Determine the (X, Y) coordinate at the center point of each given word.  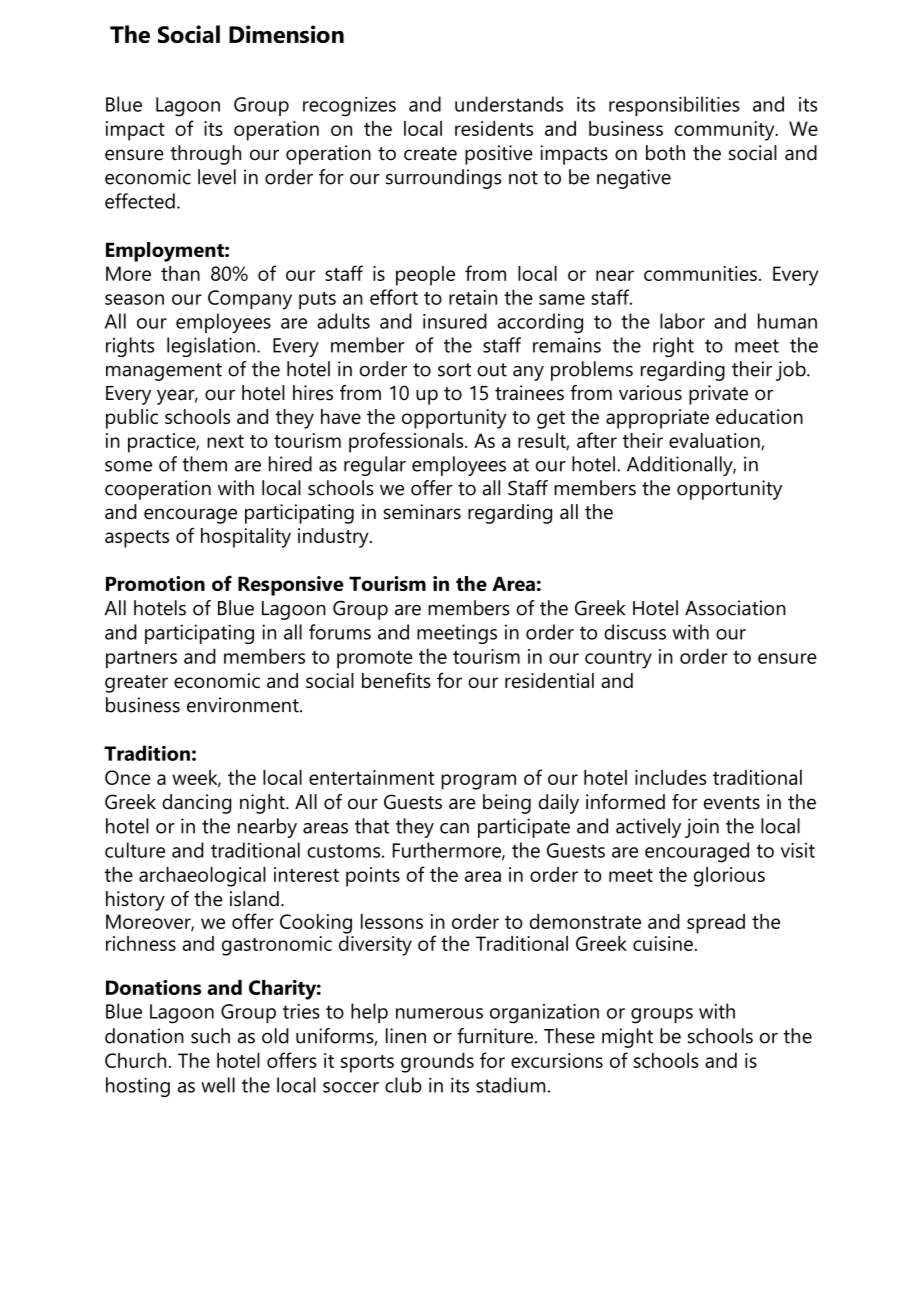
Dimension (286, 34)
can (454, 828)
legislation (211, 347)
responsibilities (674, 106)
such (210, 1036)
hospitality (246, 538)
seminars (422, 512)
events (732, 803)
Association (735, 608)
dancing (197, 804)
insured (455, 321)
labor (682, 321)
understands (509, 104)
